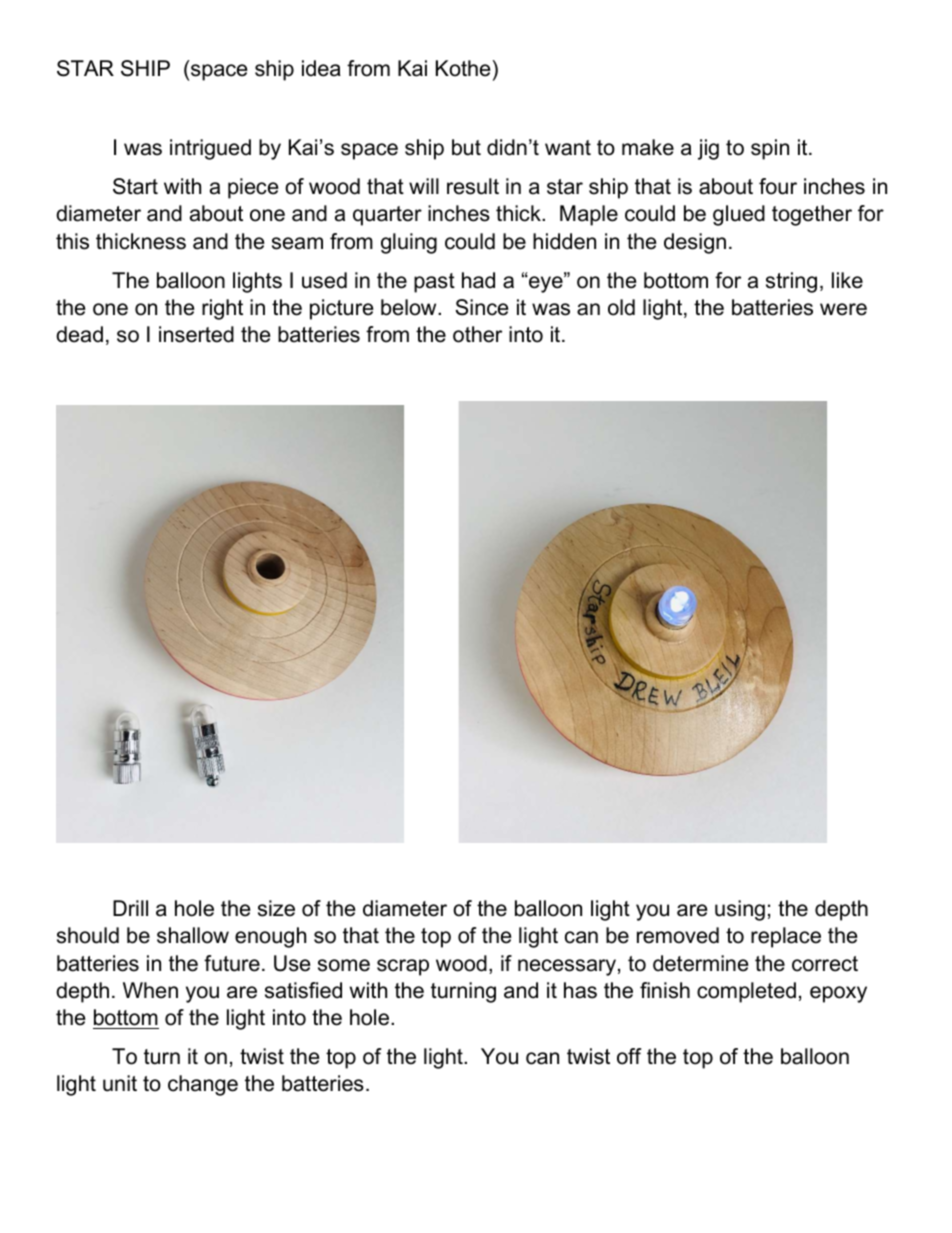 This document has height=1233, width=952. I want to click on but, so click(466, 147).
